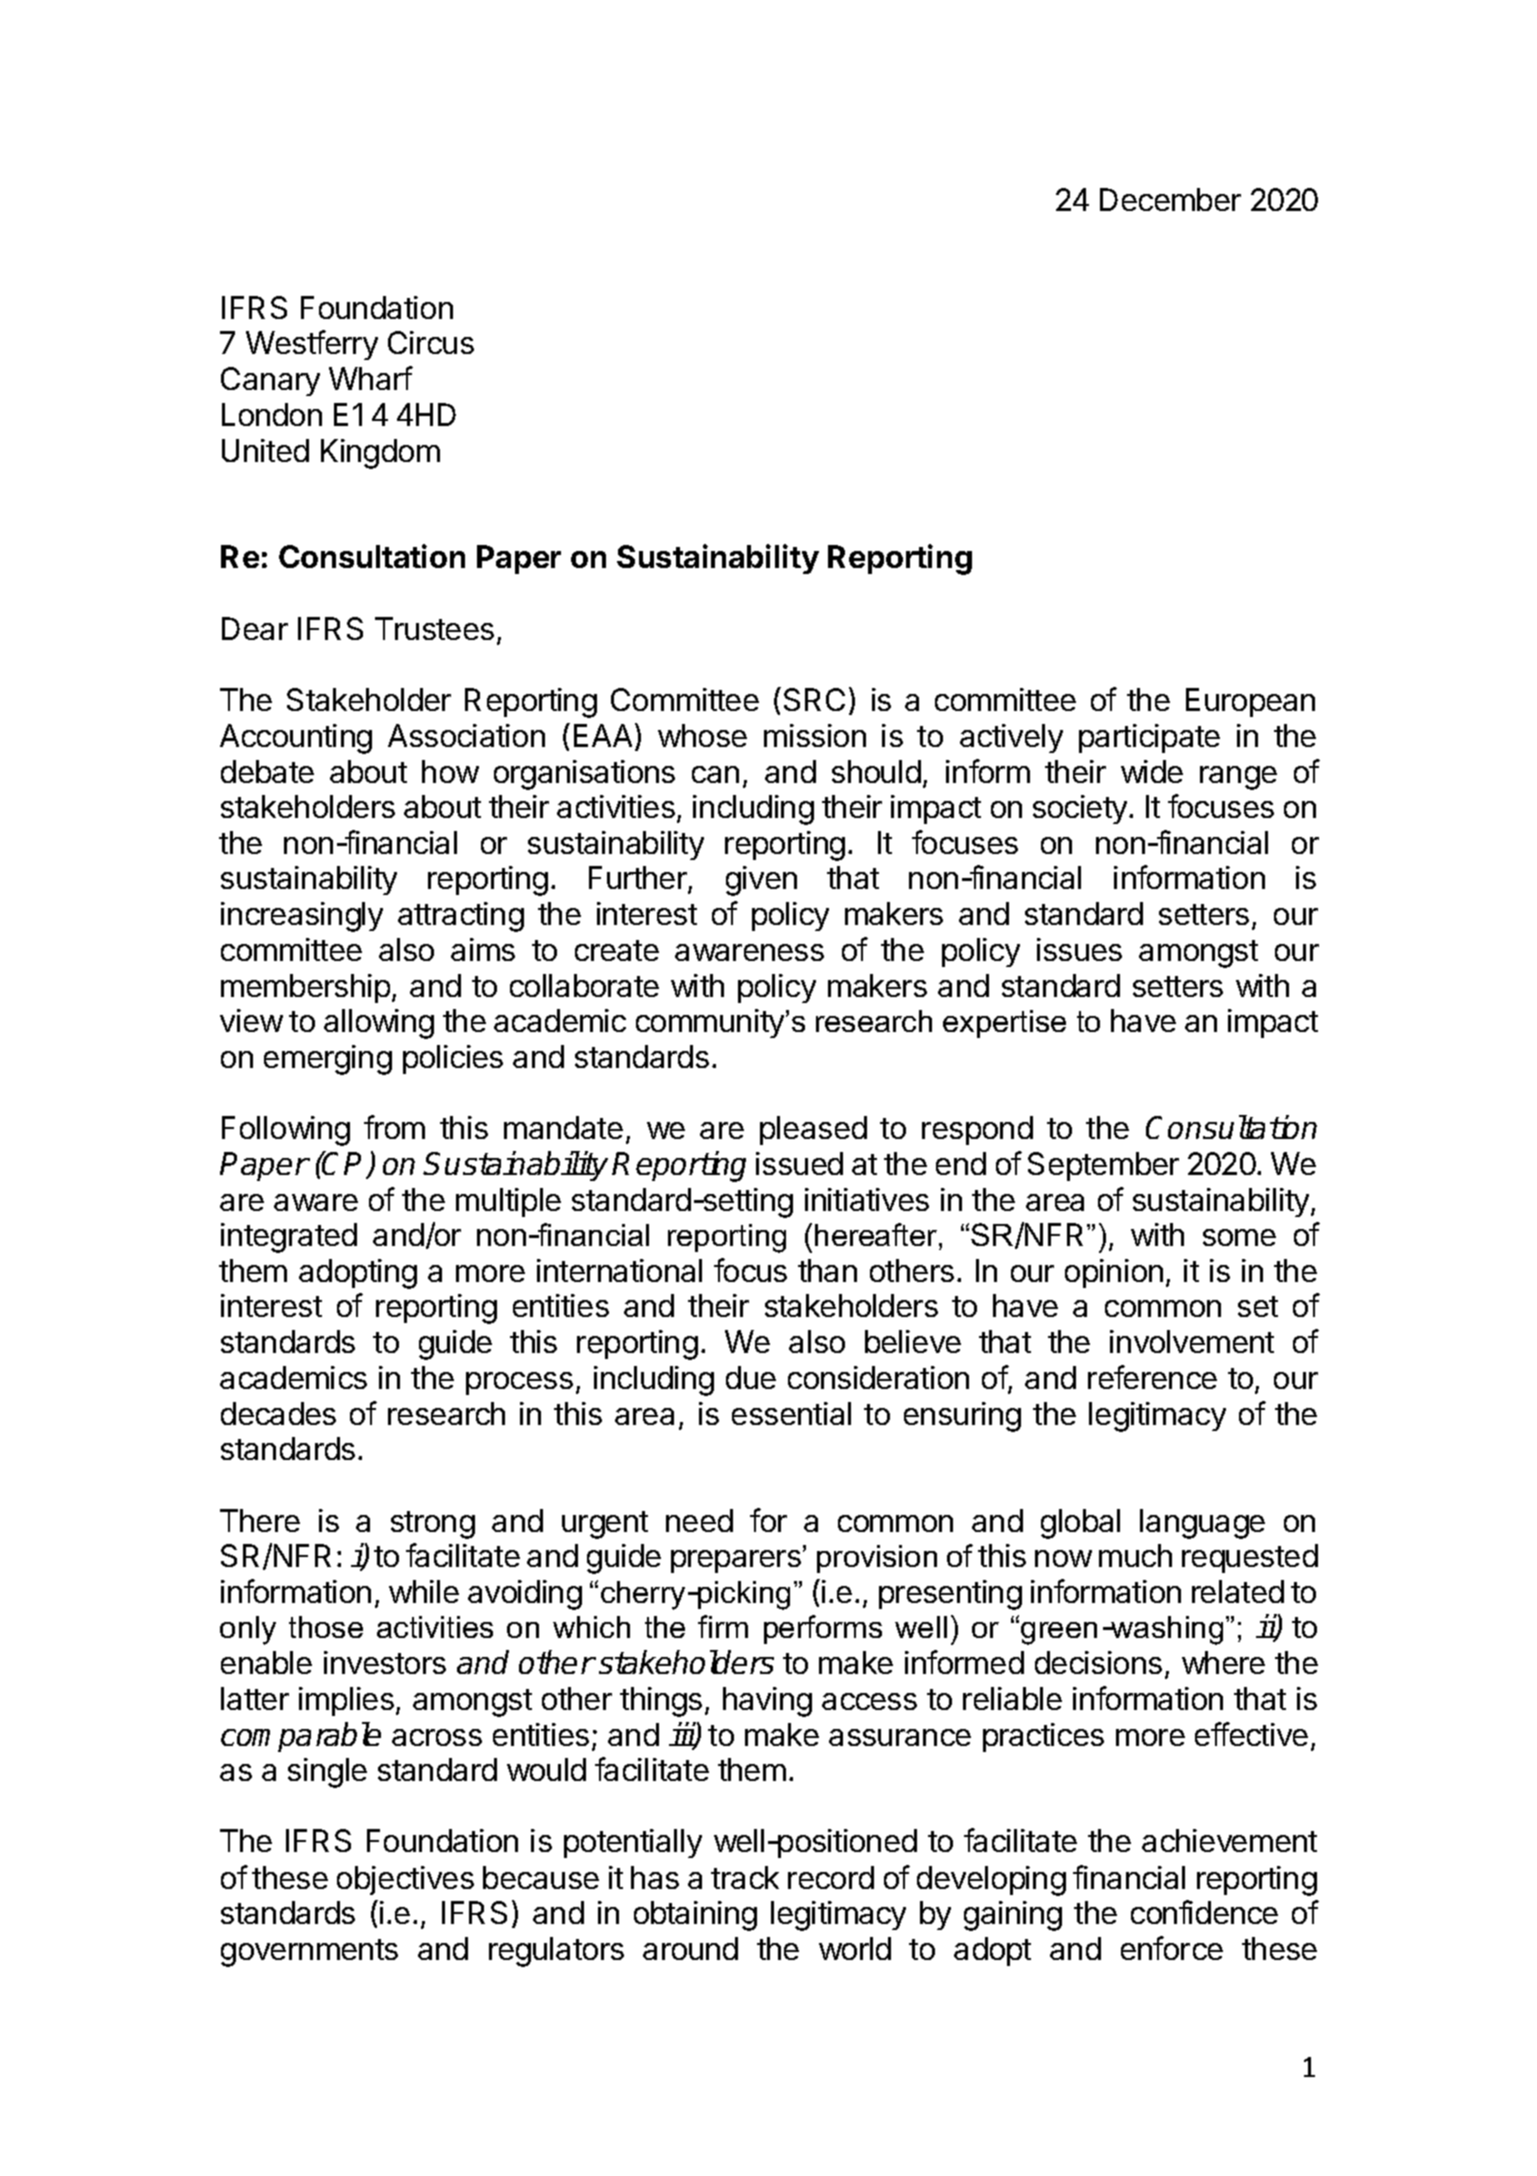 This screenshot has width=1537, height=2176. I want to click on need, so click(699, 1520).
